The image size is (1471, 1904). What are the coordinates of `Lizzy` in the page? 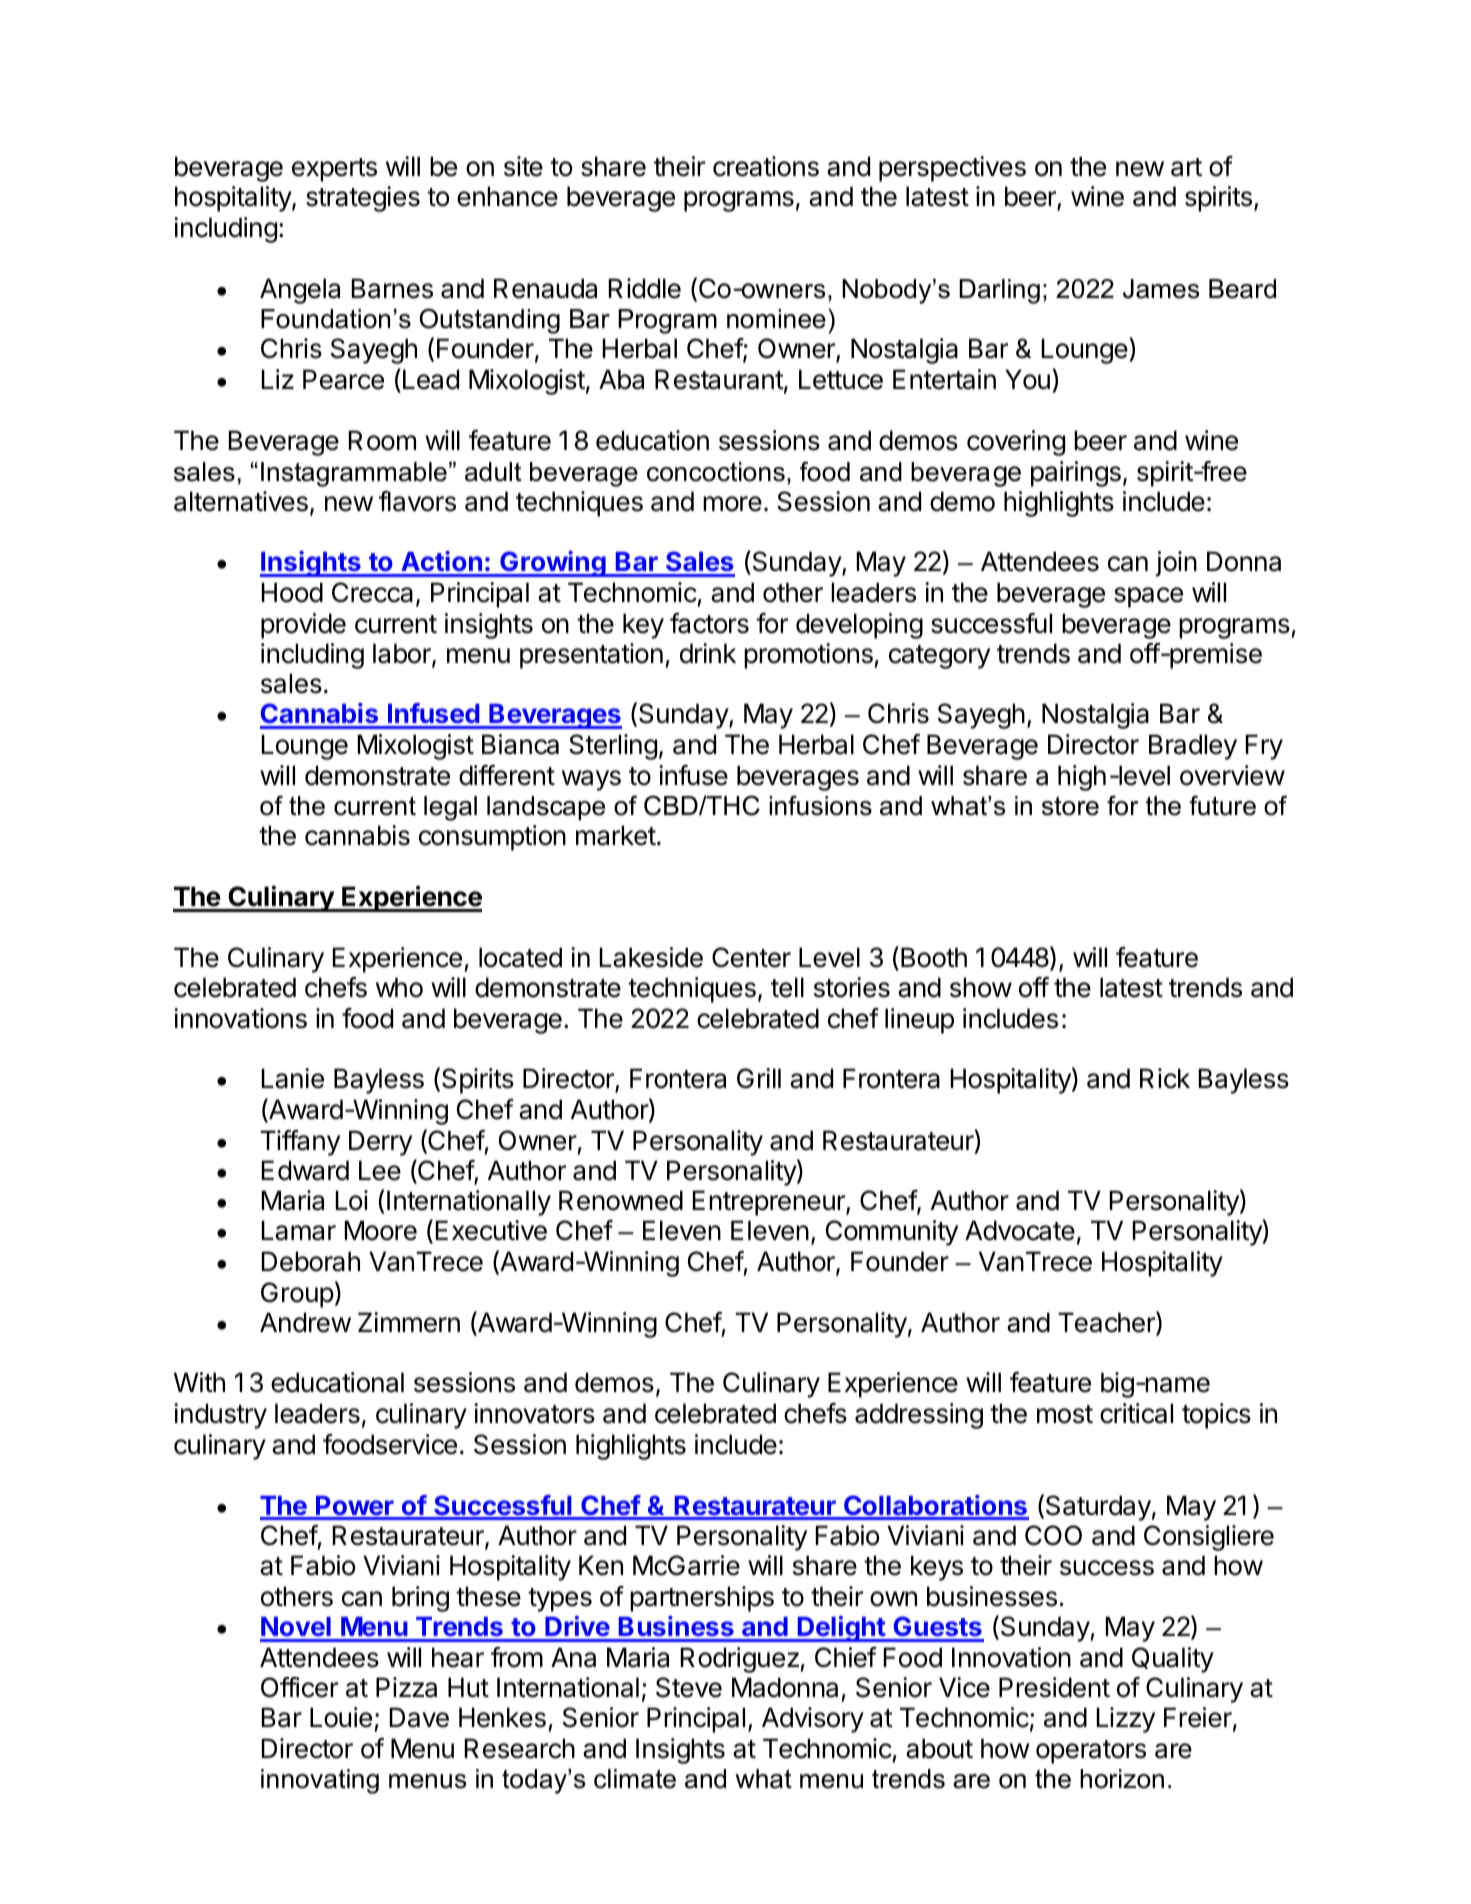 It's located at (1126, 1720).
